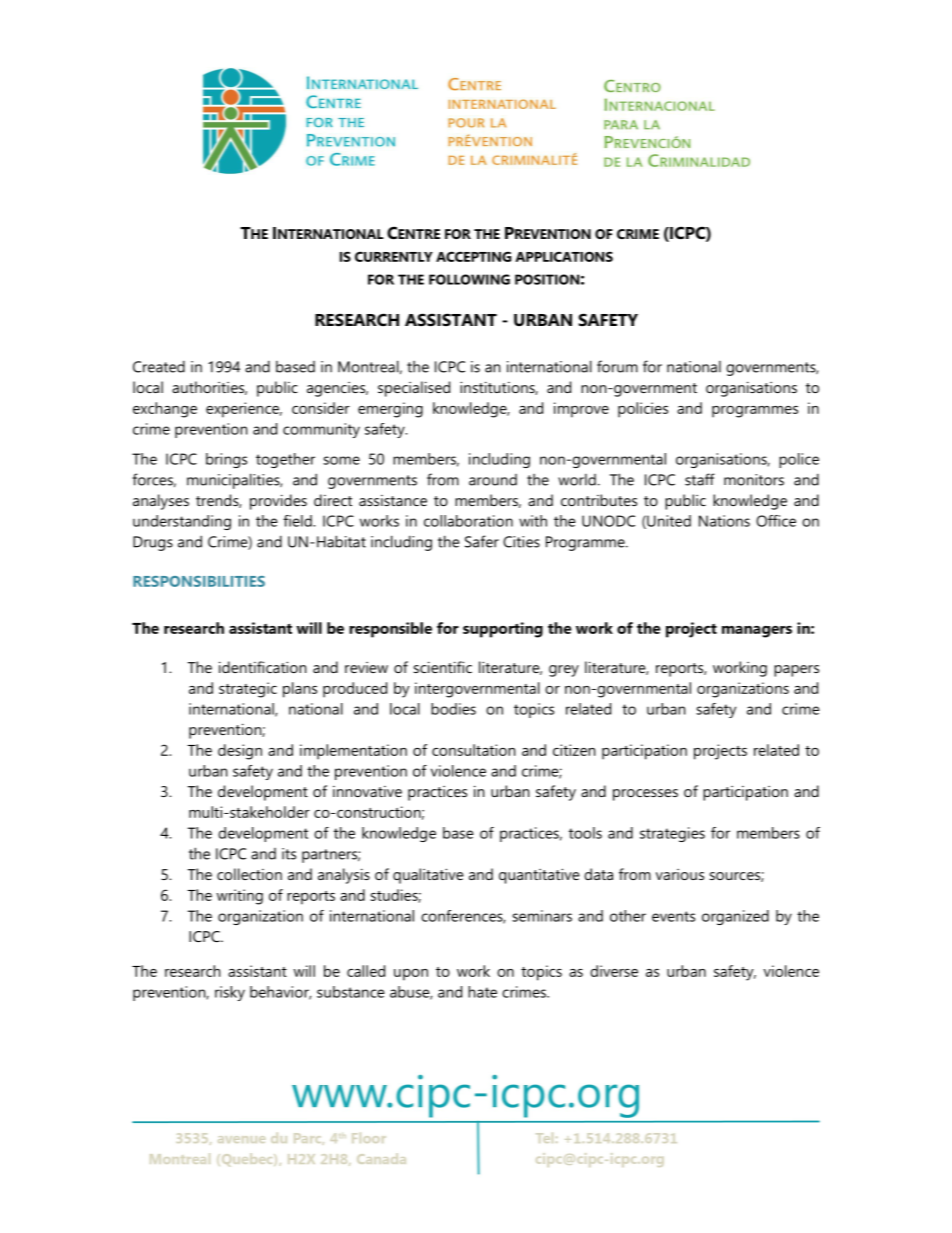 This screenshot has width=952, height=1233. I want to click on consultation, so click(473, 750).
